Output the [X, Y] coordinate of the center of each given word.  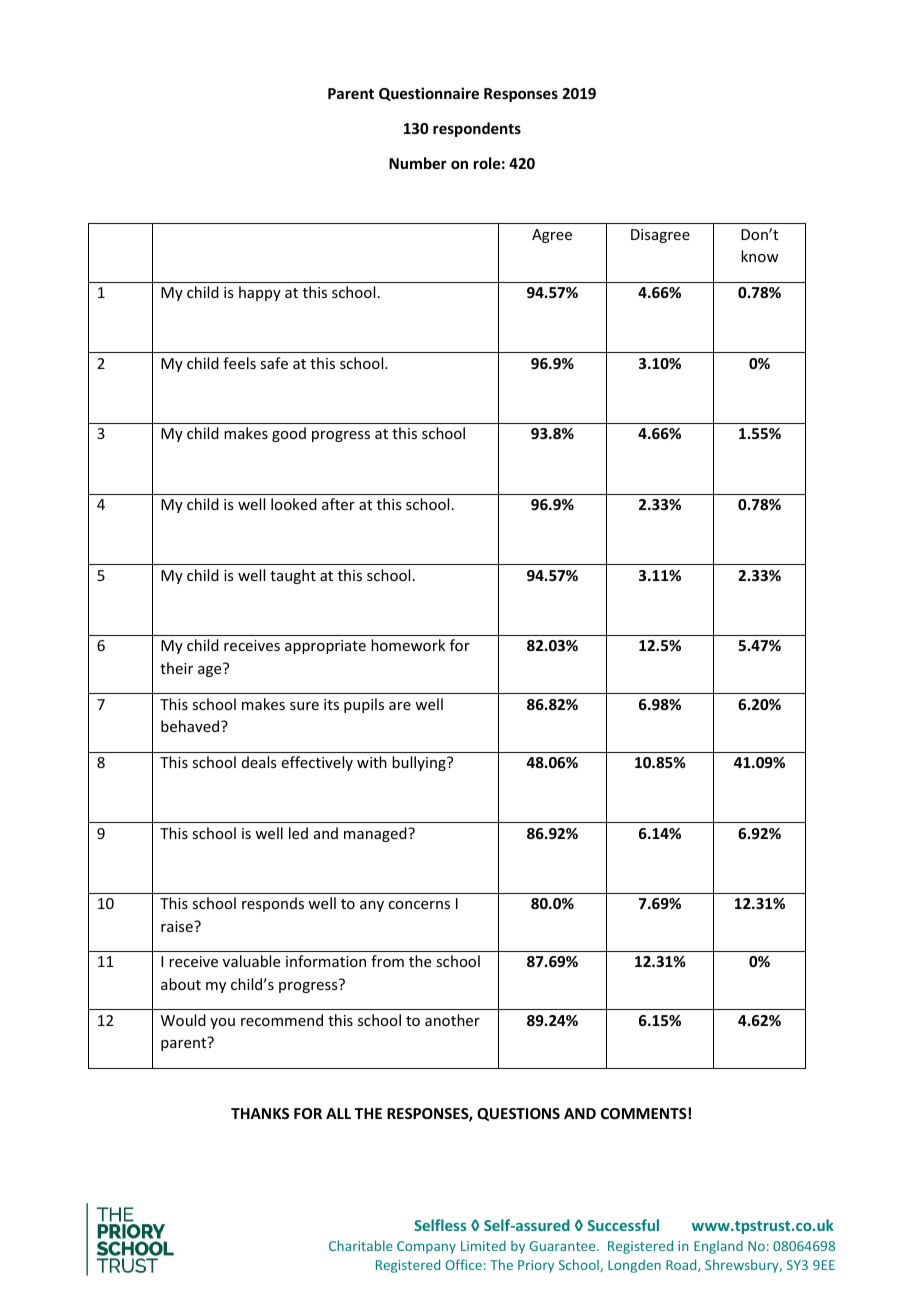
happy [260, 293]
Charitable [361, 1245]
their [176, 668]
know [760, 256]
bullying [420, 763]
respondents [477, 129]
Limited [483, 1245]
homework [408, 645]
